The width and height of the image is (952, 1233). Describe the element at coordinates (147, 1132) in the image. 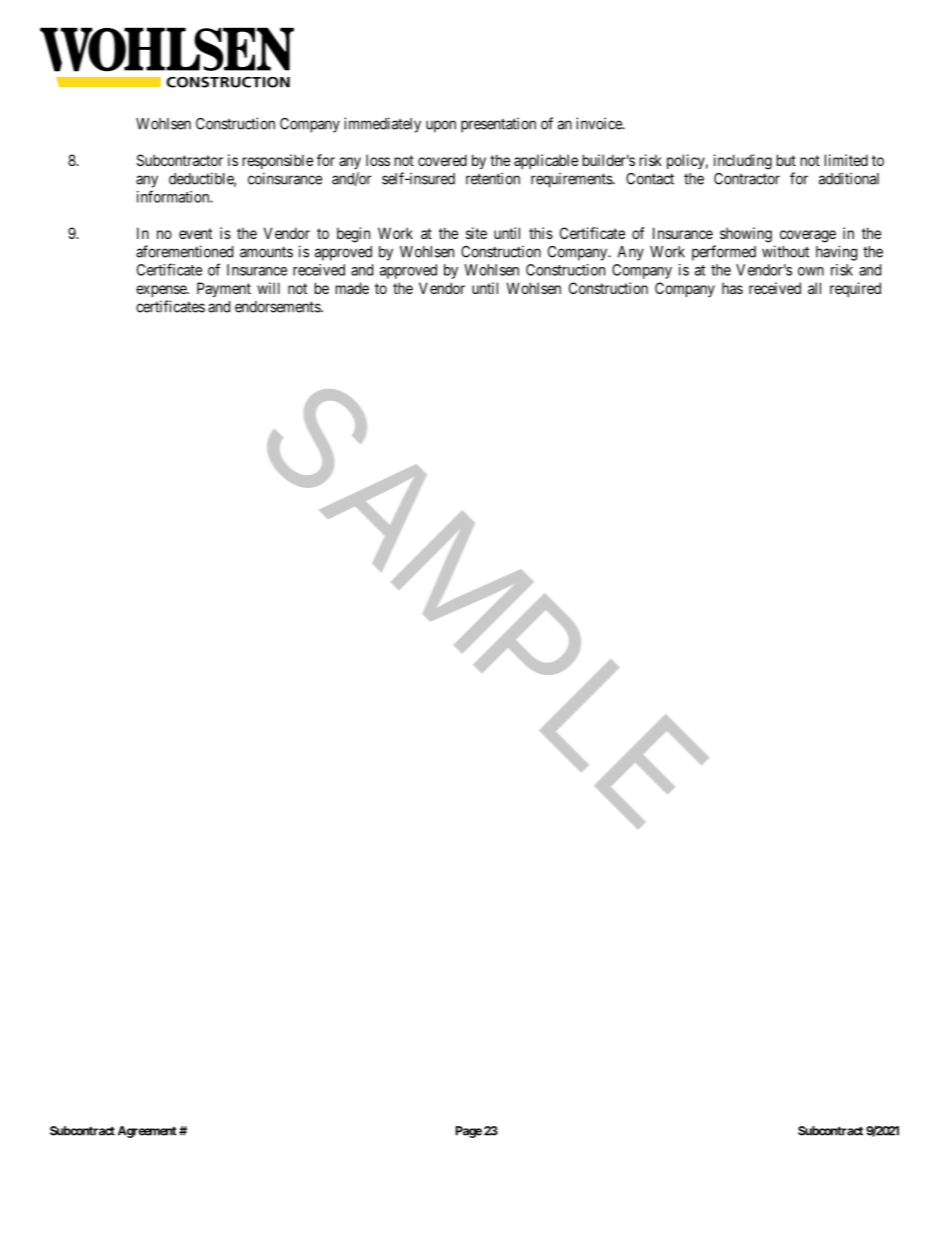

I see `Agreement` at that location.
